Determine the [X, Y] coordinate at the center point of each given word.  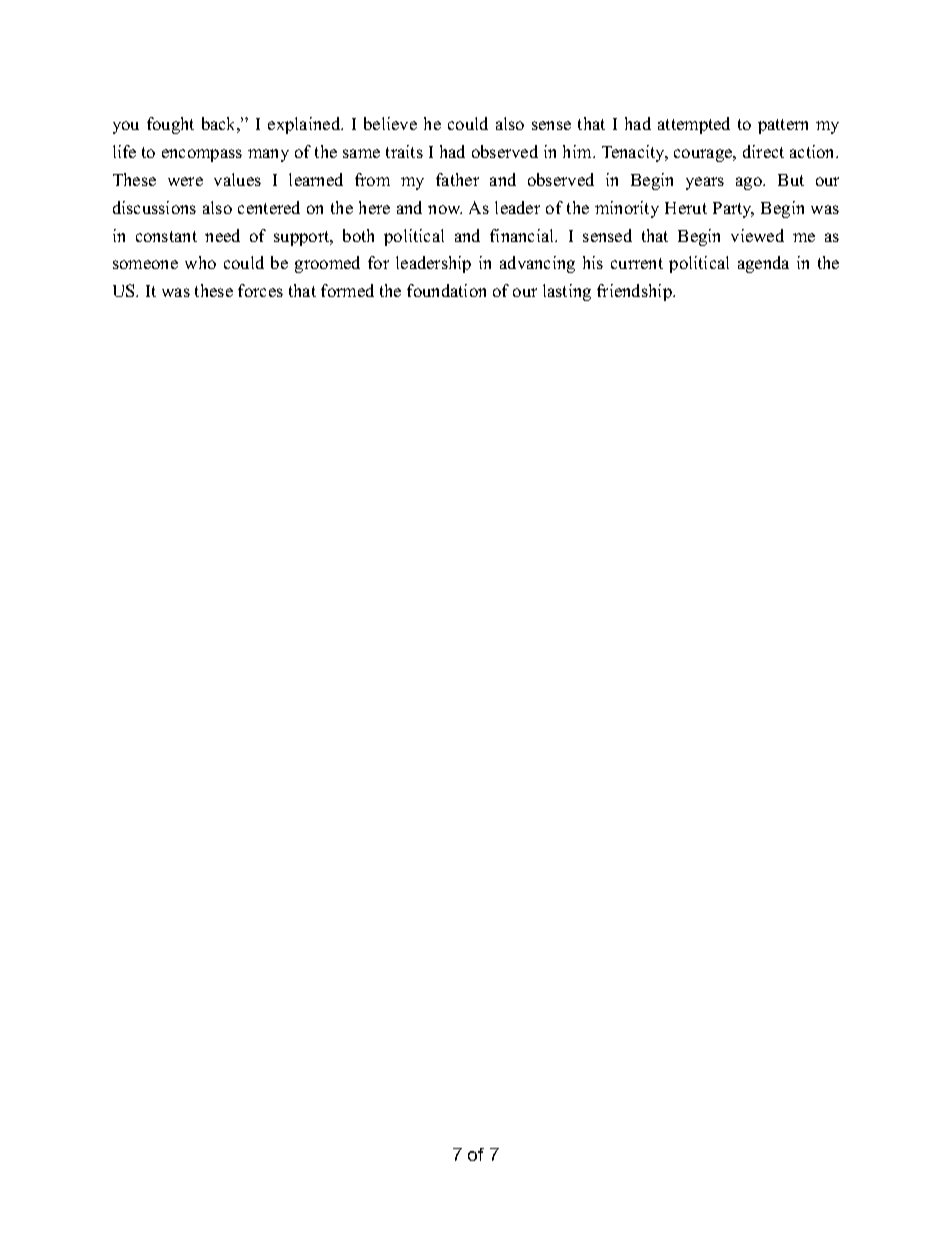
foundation [446, 290]
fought [170, 125]
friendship [635, 292]
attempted [694, 125]
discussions [154, 207]
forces [260, 290]
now [445, 209]
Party [733, 210]
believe [390, 123]
